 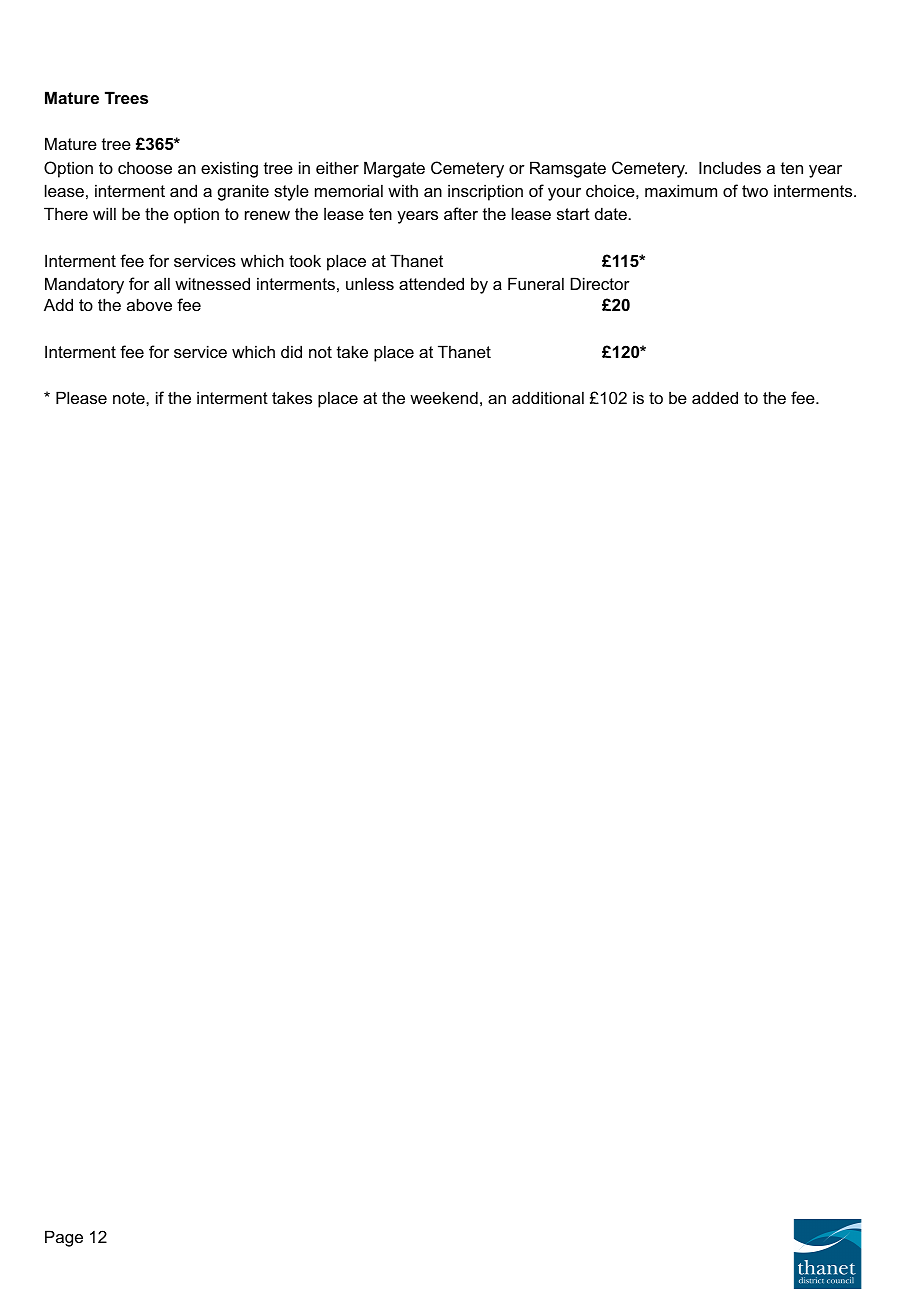 What do you see at coordinates (291, 351) in the page?
I see `did` at bounding box center [291, 351].
